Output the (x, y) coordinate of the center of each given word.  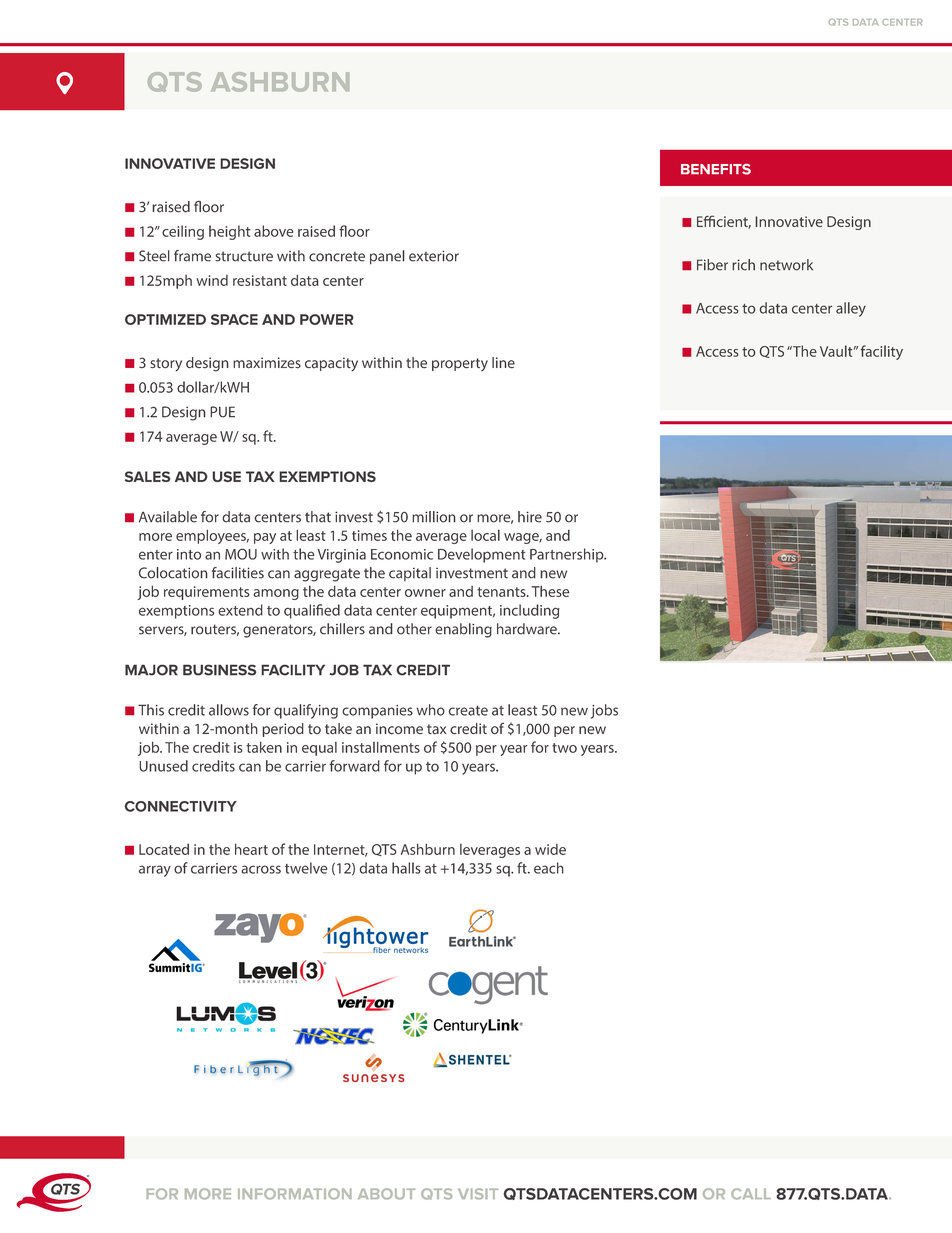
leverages (490, 851)
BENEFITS (716, 169)
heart (251, 849)
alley (851, 309)
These (551, 591)
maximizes (267, 363)
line (503, 363)
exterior (434, 256)
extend (240, 610)
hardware (528, 629)
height (229, 232)
